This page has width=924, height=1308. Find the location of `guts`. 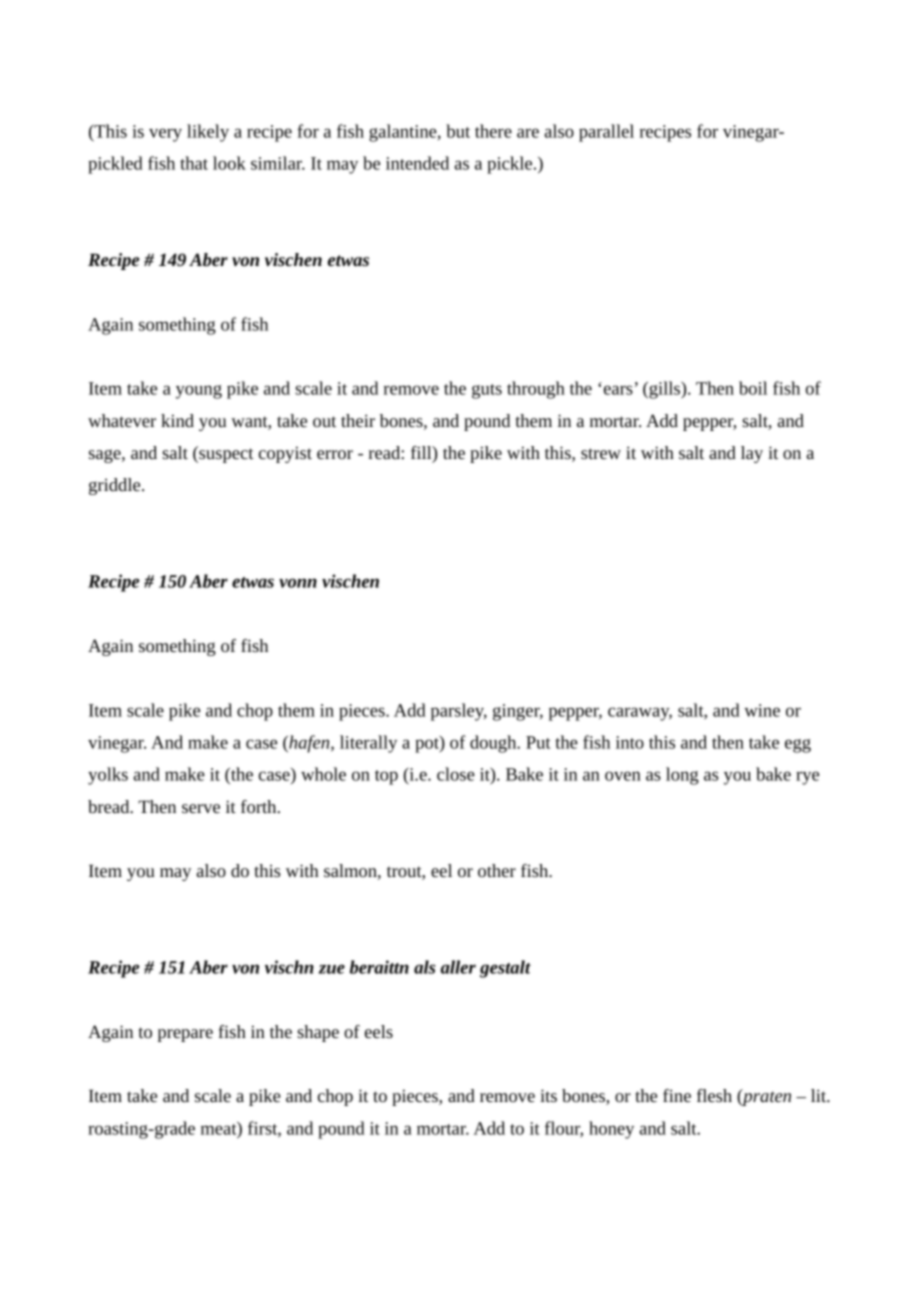

guts is located at coordinates (487, 391).
